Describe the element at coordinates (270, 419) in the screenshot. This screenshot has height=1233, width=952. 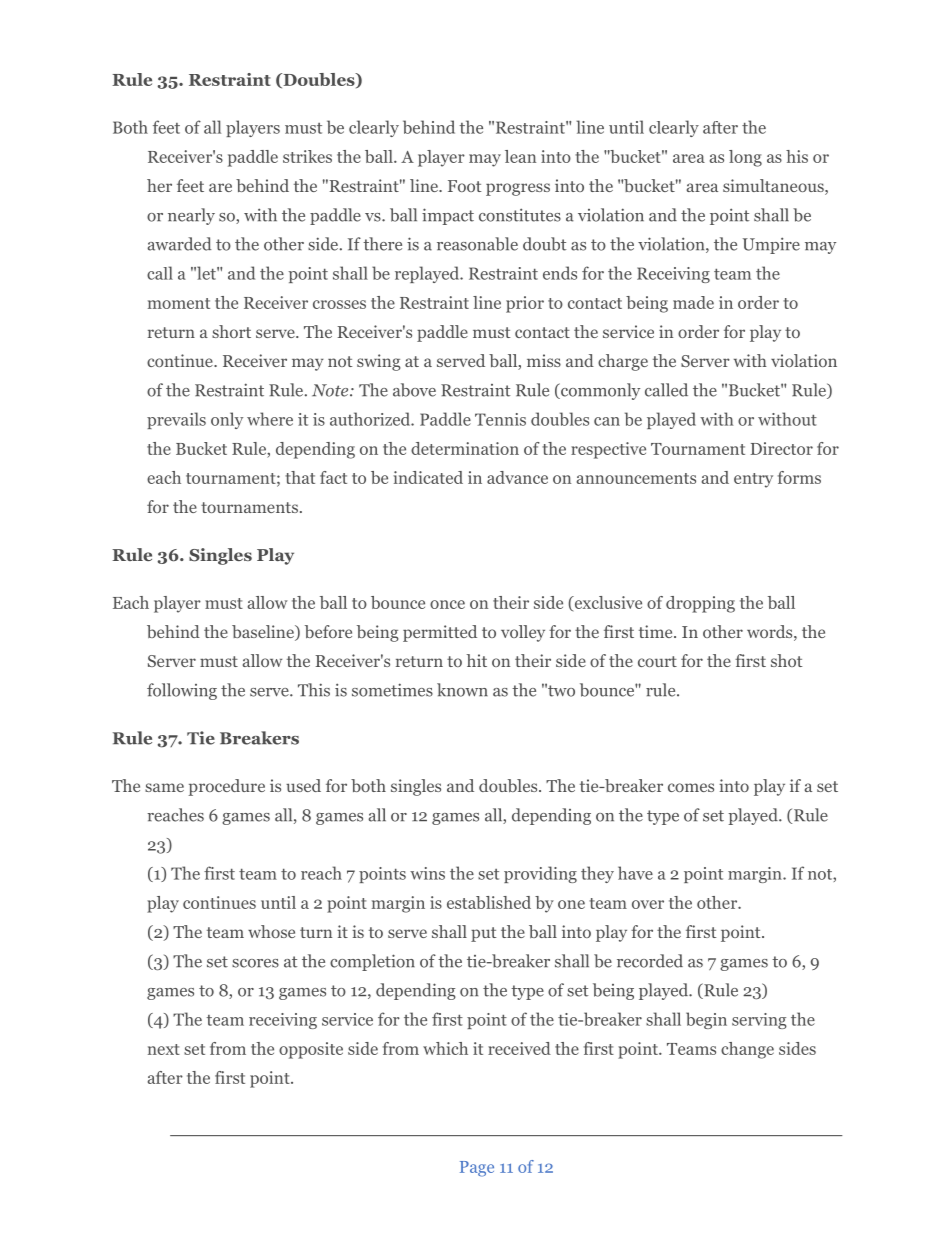
I see `where` at that location.
